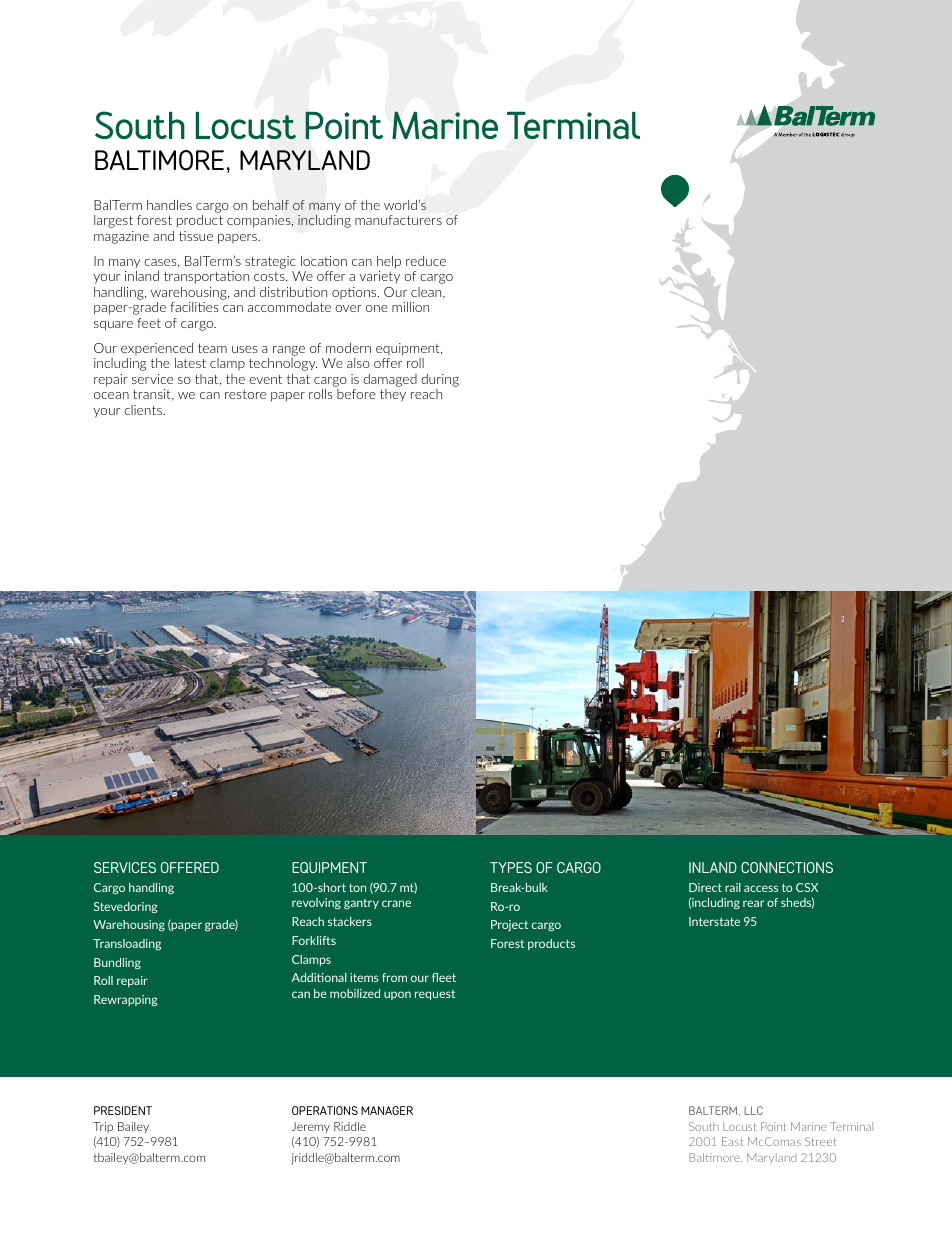 The image size is (952, 1233). Describe the element at coordinates (511, 867) in the screenshot. I see `TYPES` at that location.
